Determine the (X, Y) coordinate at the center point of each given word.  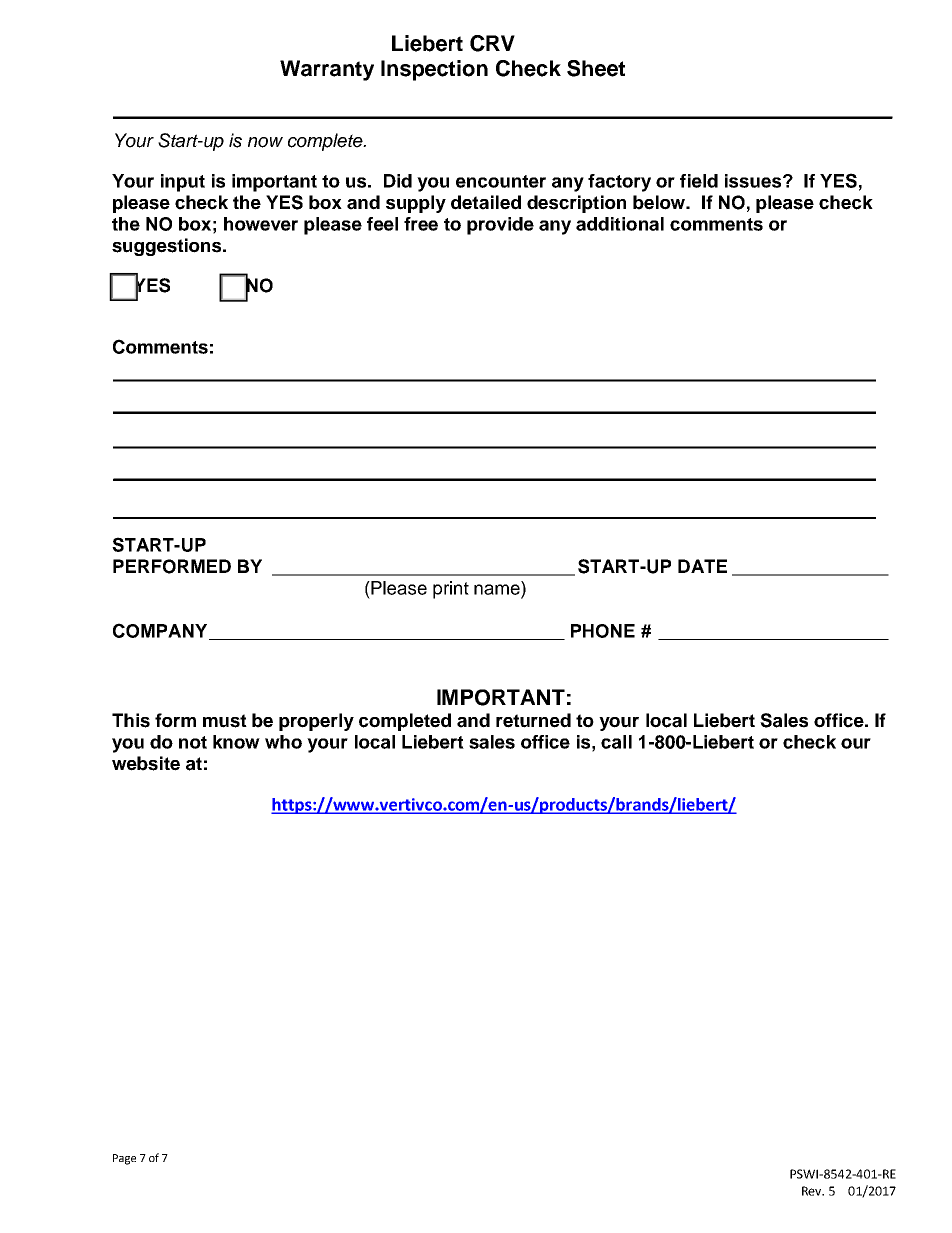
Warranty (327, 70)
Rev (813, 1191)
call (616, 742)
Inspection (434, 70)
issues (754, 181)
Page (124, 1159)
